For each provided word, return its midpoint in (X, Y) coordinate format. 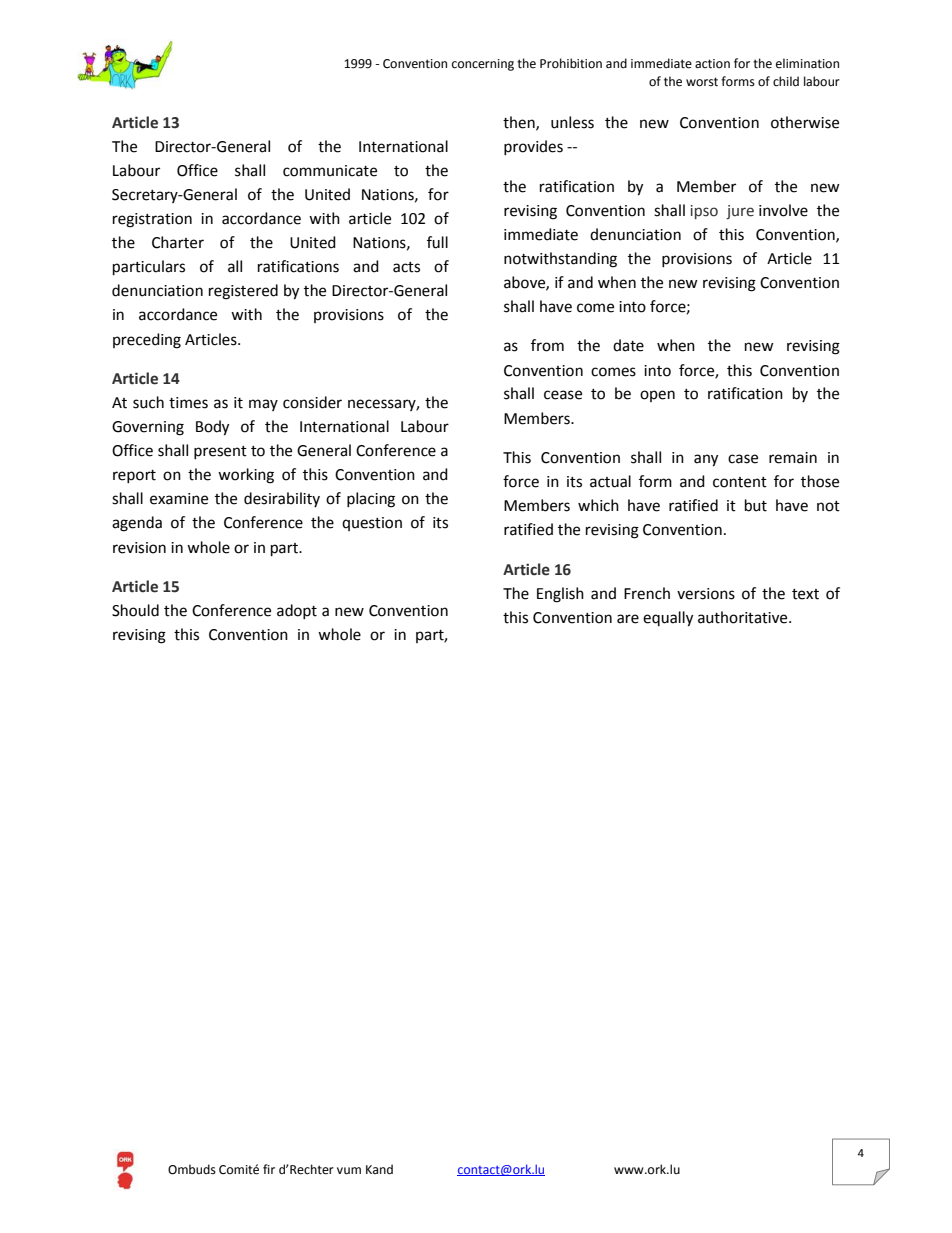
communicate (330, 171)
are (628, 619)
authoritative (744, 617)
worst (702, 82)
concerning (483, 65)
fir (269, 1169)
